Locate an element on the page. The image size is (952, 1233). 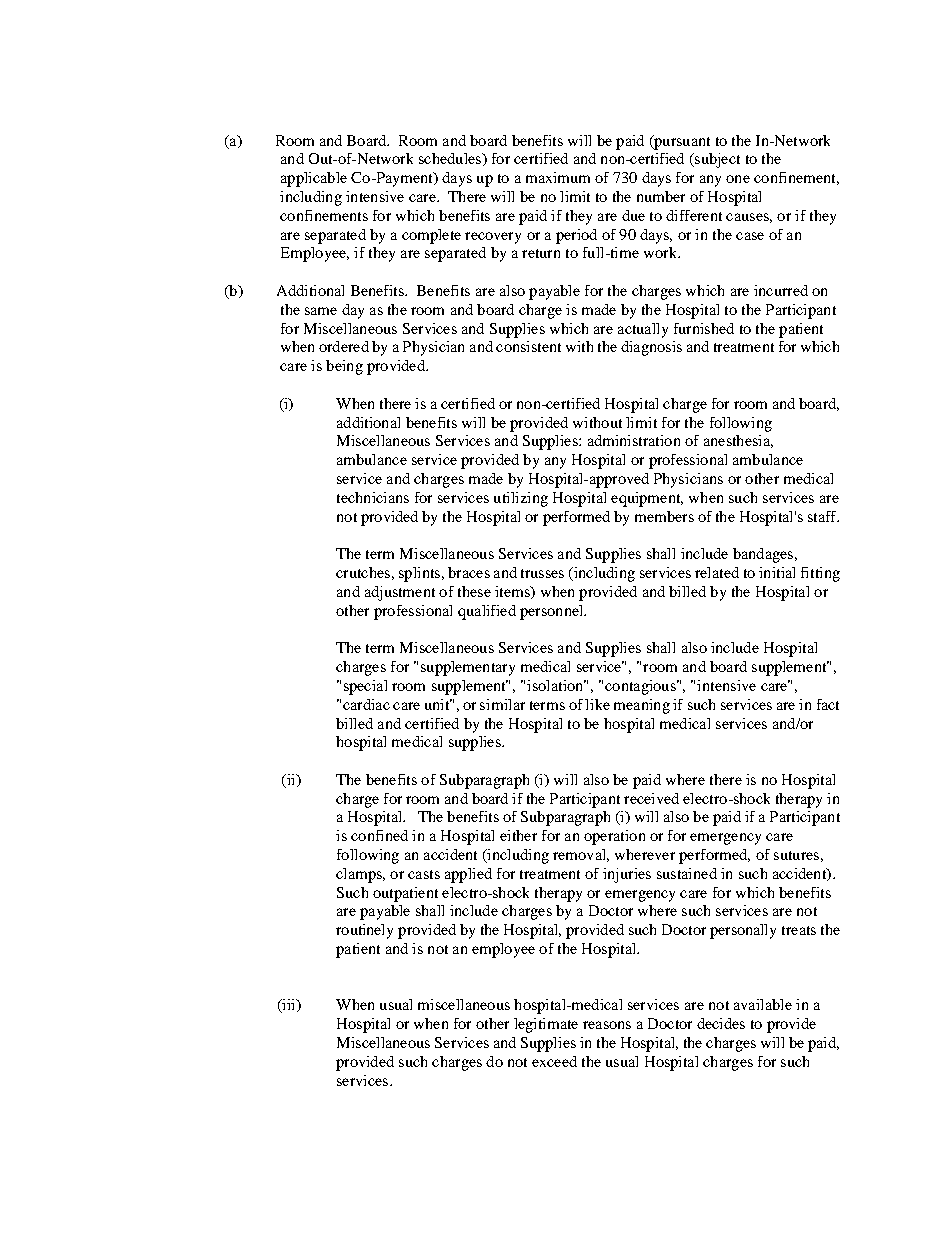
one is located at coordinates (738, 179).
